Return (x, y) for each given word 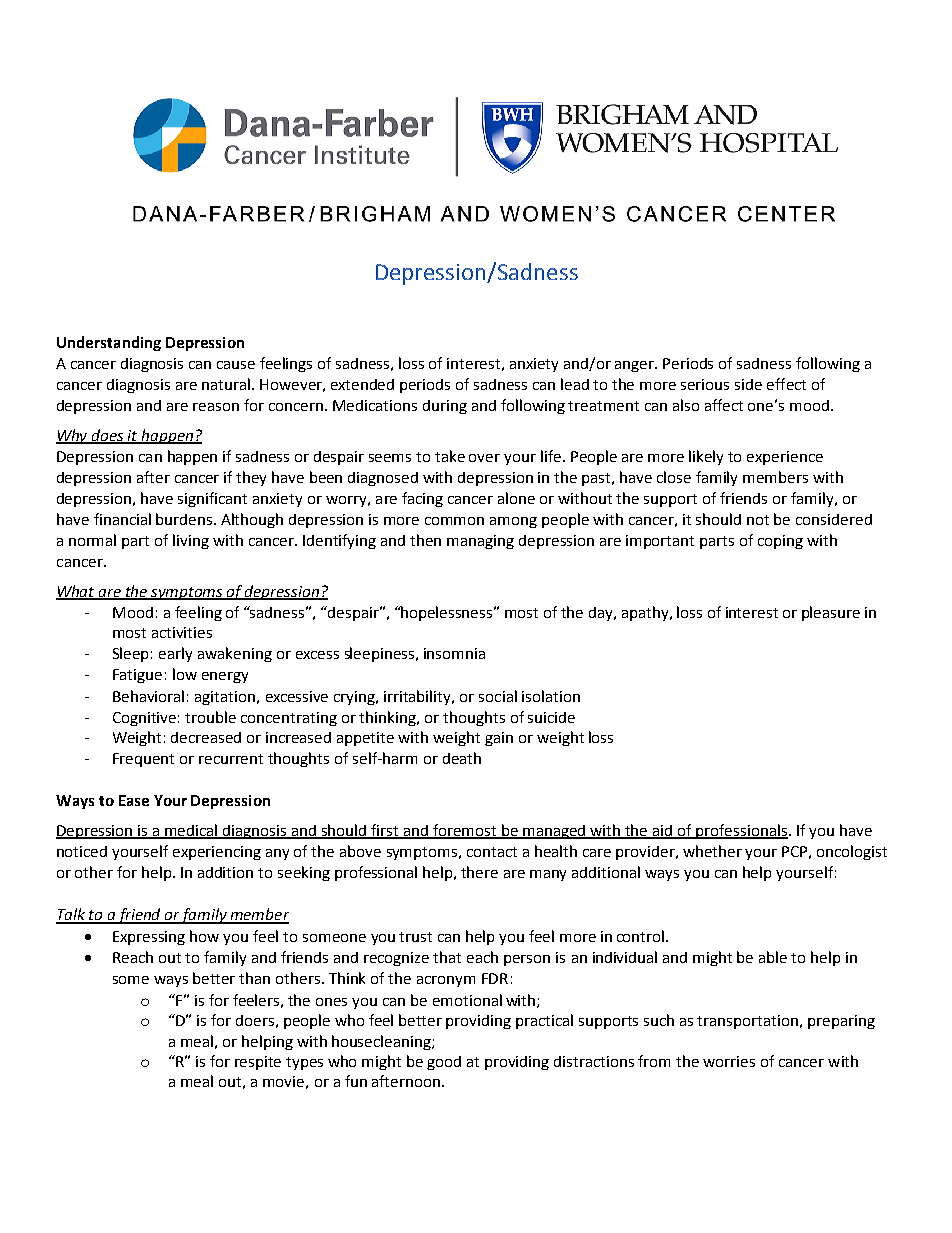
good (444, 1063)
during (445, 407)
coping (780, 542)
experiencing (217, 853)
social (498, 696)
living (191, 541)
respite (258, 1063)
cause (236, 365)
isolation (551, 696)
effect (786, 384)
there (479, 872)
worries (729, 1061)
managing (480, 542)
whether (712, 851)
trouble (210, 717)
